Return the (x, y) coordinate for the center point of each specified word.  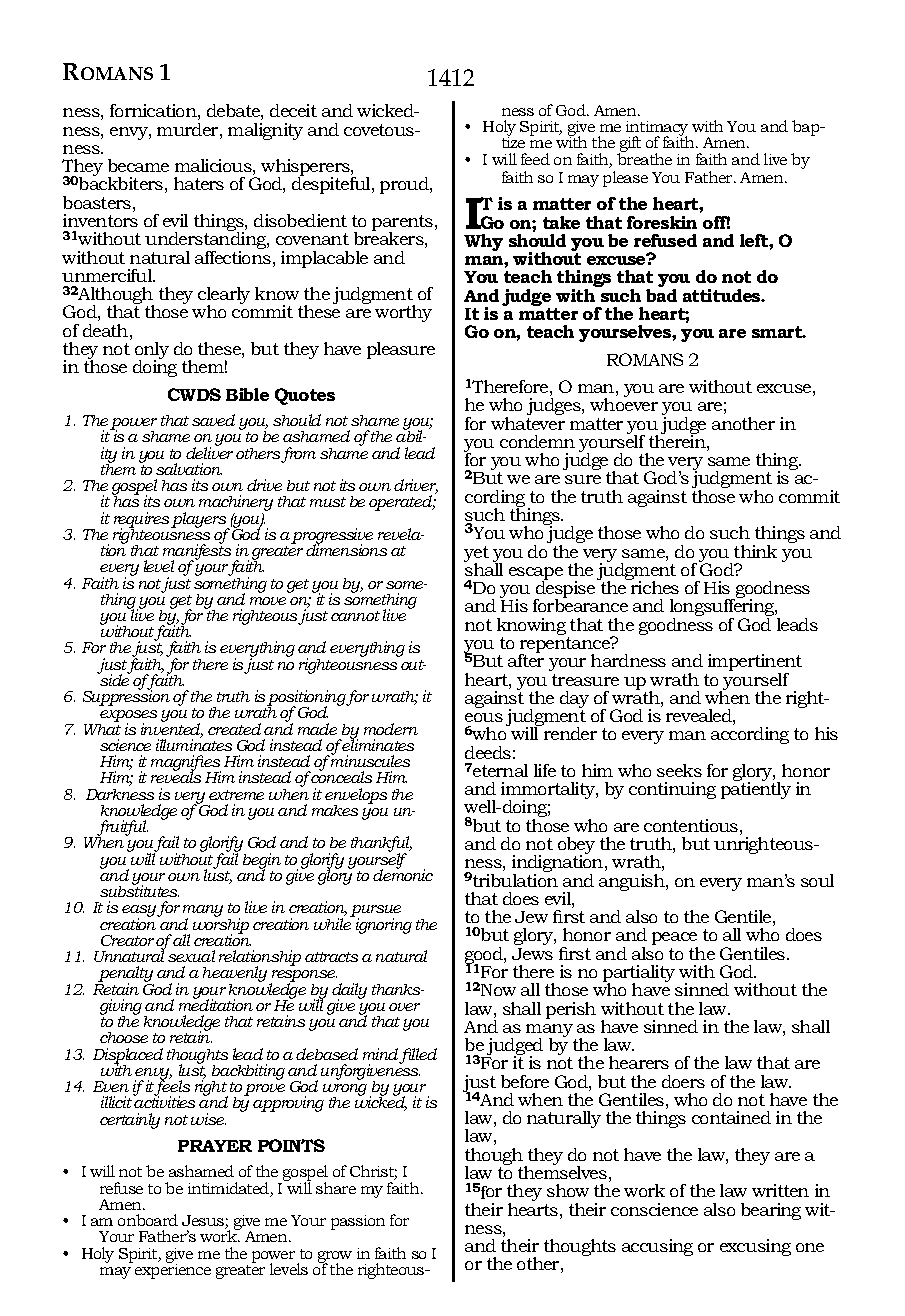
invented (172, 729)
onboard (148, 1220)
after (526, 659)
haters (199, 183)
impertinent (755, 664)
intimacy (657, 130)
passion (358, 1222)
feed (535, 159)
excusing (755, 1247)
